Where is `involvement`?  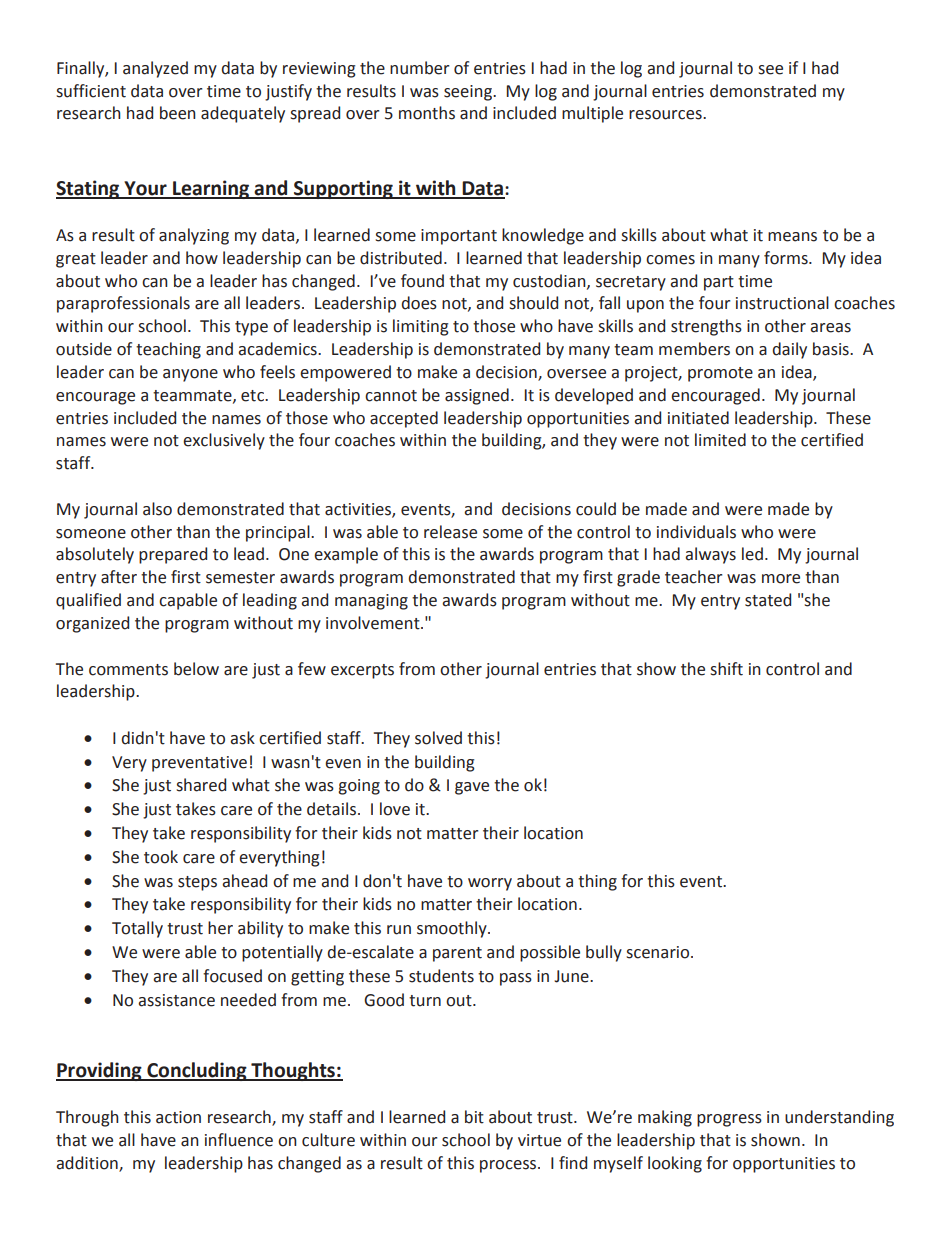
involvement is located at coordinates (374, 623).
